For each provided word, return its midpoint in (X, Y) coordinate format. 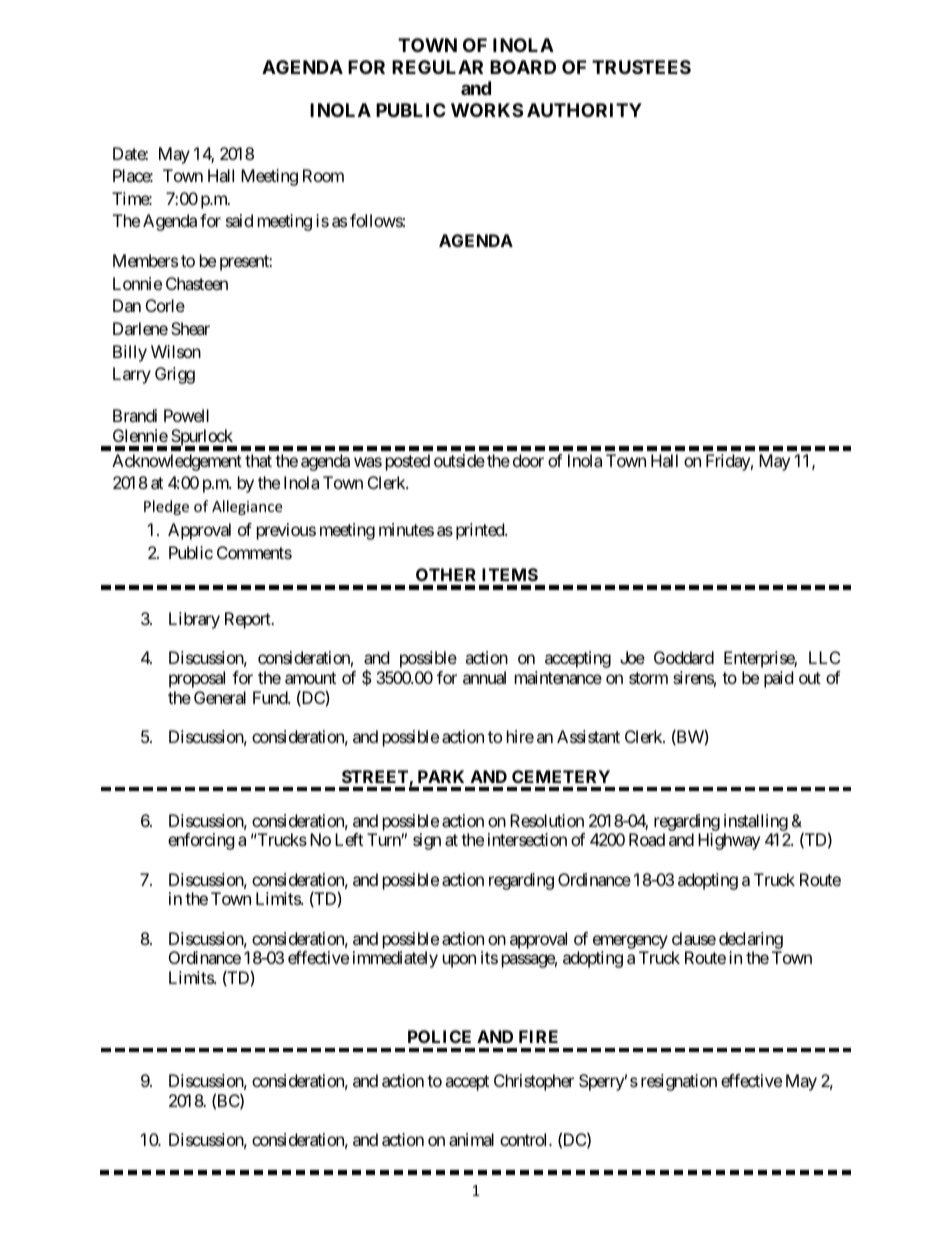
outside (459, 460)
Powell (186, 415)
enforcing (201, 841)
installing (756, 822)
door (528, 460)
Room (323, 175)
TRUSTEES (641, 67)
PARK (441, 776)
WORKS (487, 110)
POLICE (439, 1036)
